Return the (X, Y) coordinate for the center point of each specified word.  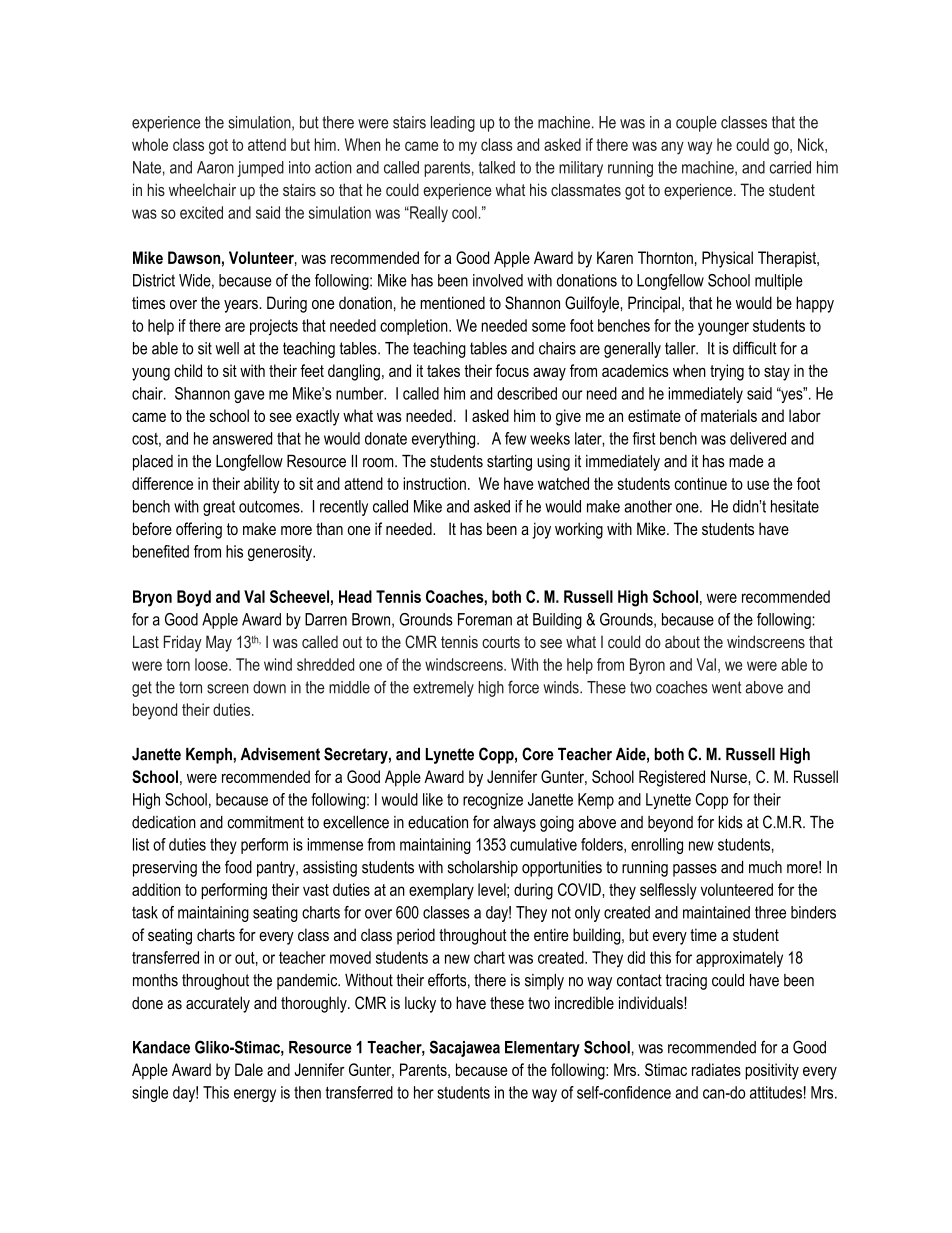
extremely (443, 689)
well (227, 348)
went (727, 687)
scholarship (483, 869)
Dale (249, 1069)
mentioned (452, 302)
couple (696, 124)
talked (497, 167)
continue (701, 483)
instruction (434, 483)
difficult (755, 348)
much (765, 867)
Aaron (215, 167)
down (269, 687)
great (219, 508)
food (238, 867)
